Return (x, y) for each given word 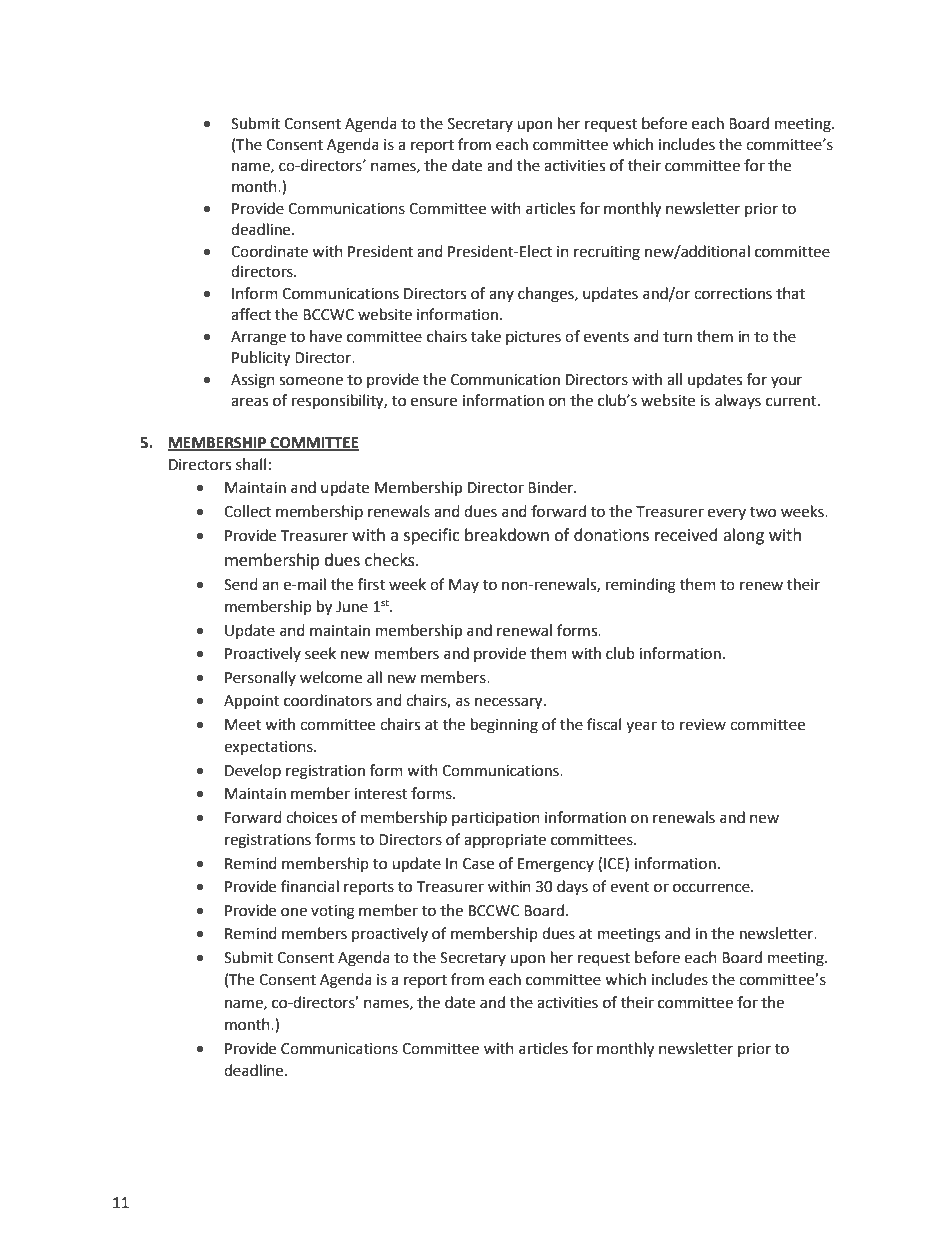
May (464, 586)
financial (310, 886)
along (743, 536)
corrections (733, 294)
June (352, 607)
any (501, 296)
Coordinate (269, 251)
